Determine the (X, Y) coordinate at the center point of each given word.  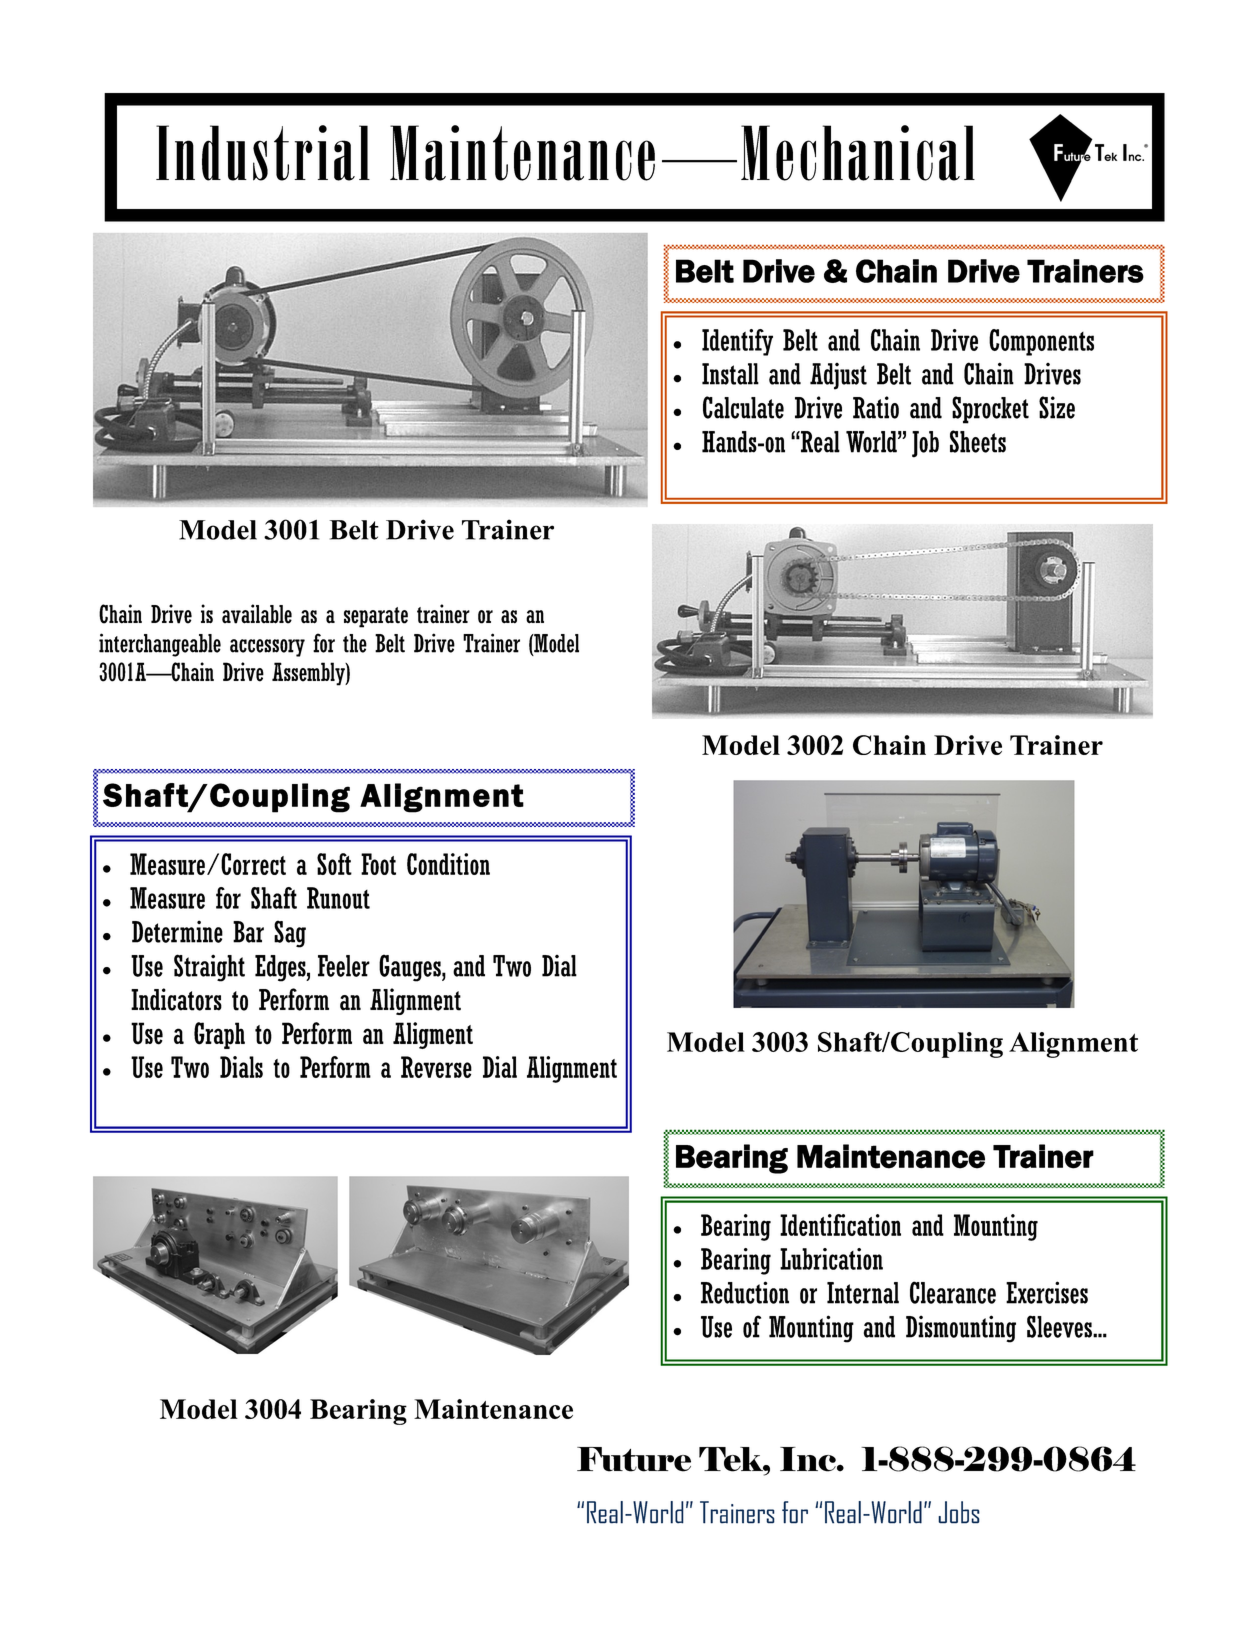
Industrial (263, 153)
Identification (840, 1225)
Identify (737, 342)
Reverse (436, 1067)
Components (1041, 342)
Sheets (978, 441)
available (257, 614)
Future (634, 1459)
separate (376, 617)
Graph (219, 1035)
